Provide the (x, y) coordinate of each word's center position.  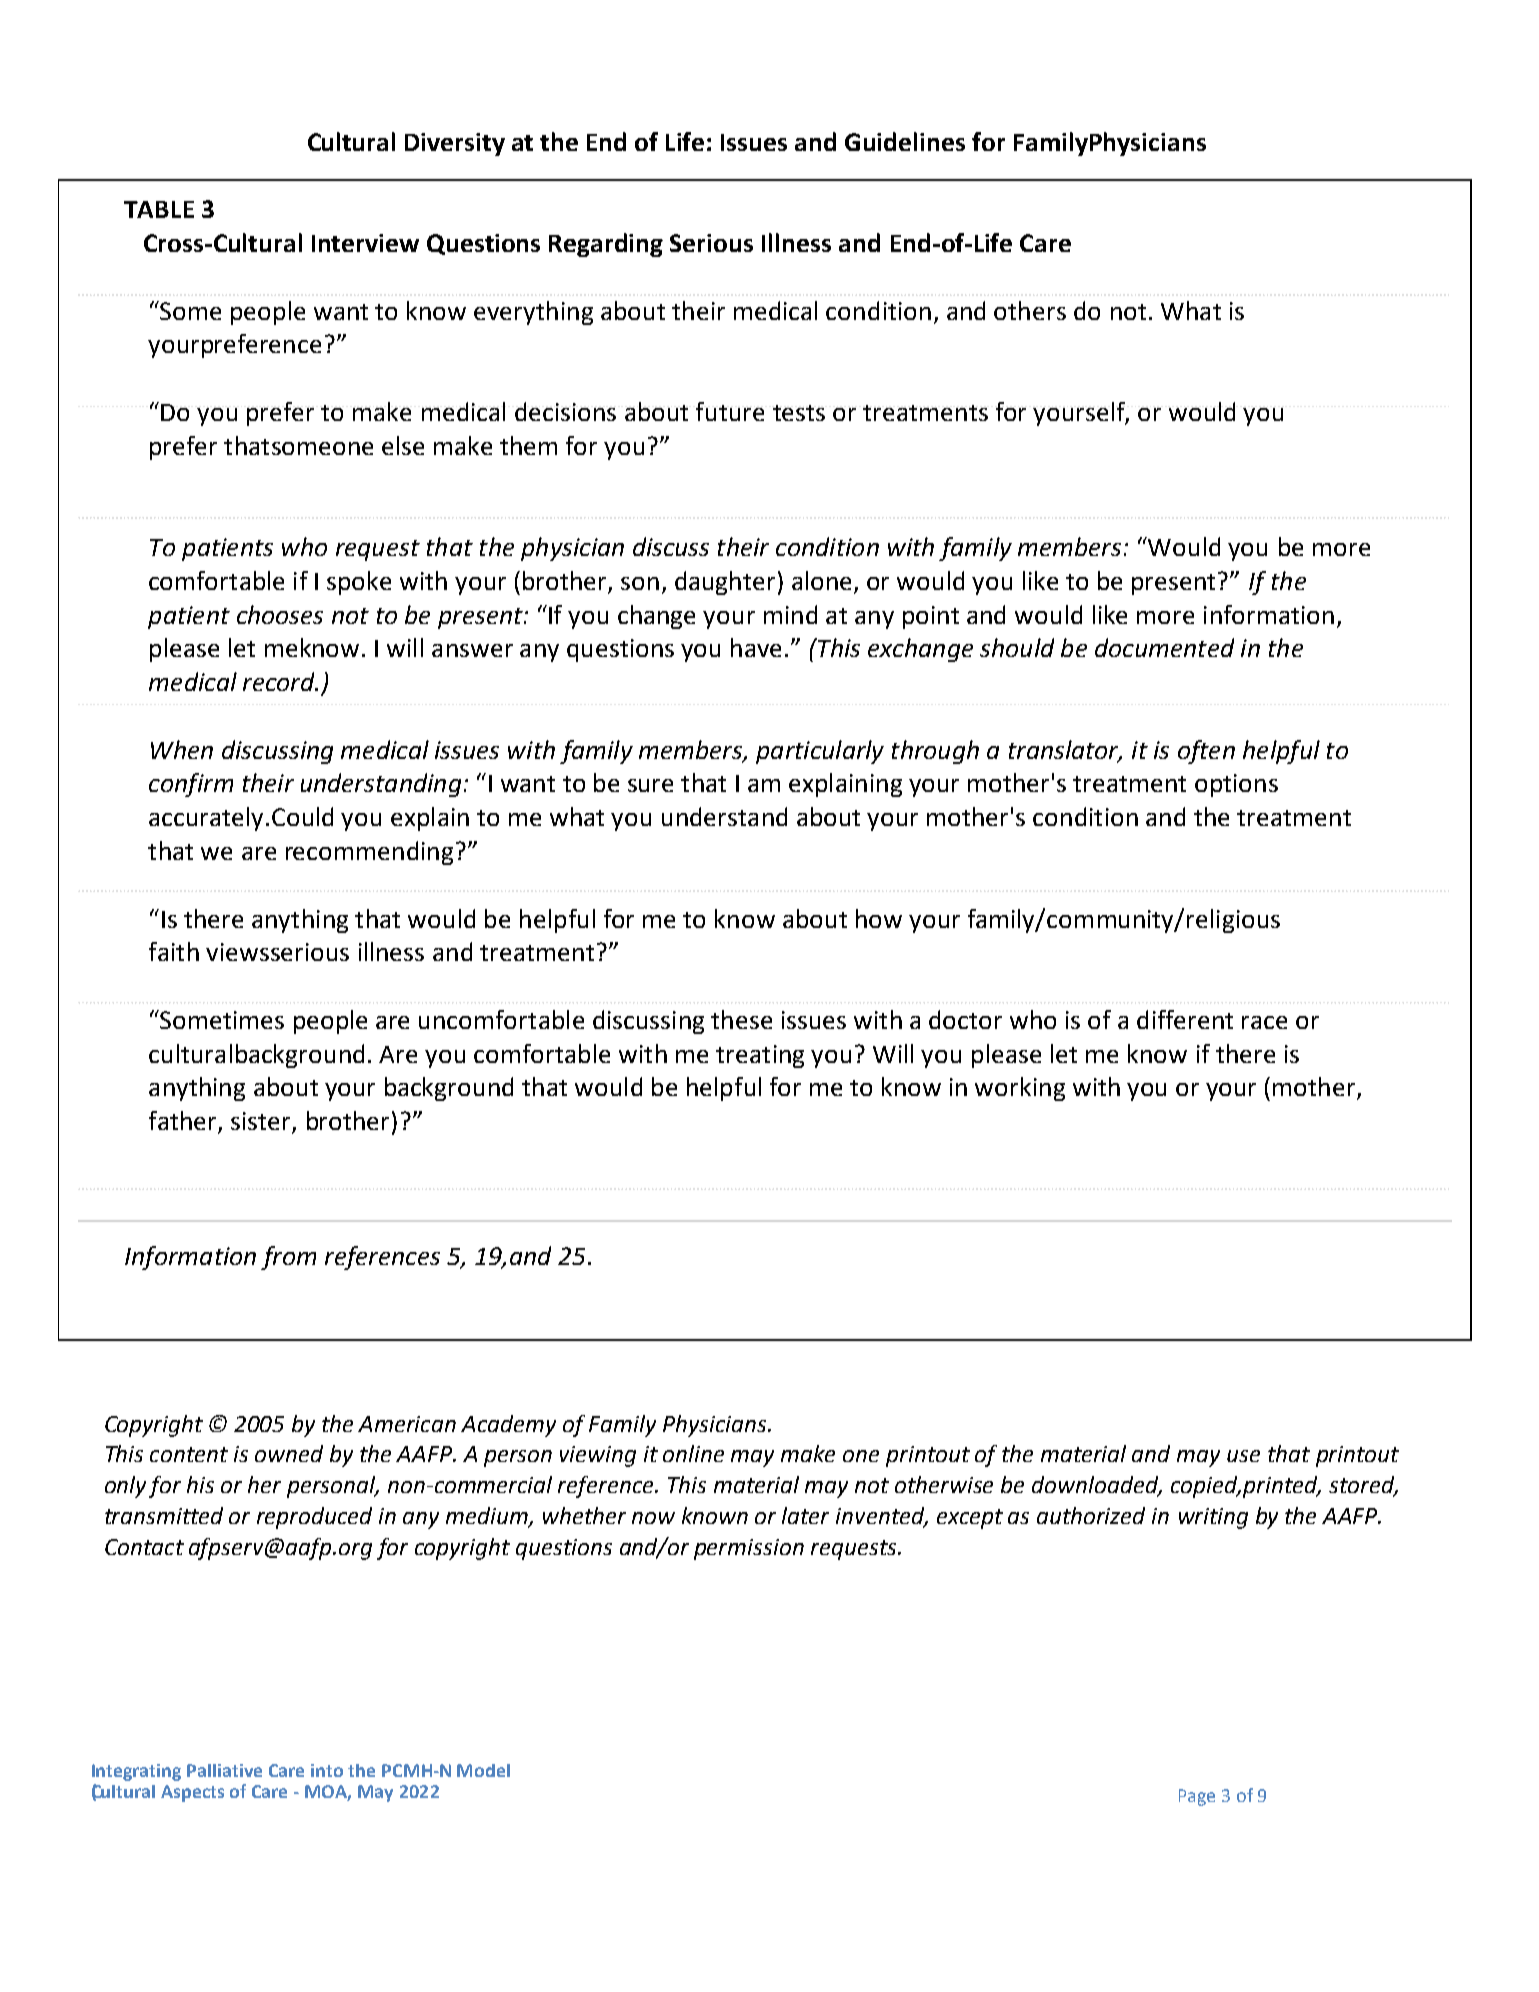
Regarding (606, 245)
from (288, 1258)
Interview (365, 243)
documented (1164, 647)
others (1030, 310)
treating (760, 1056)
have (756, 647)
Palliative (224, 1770)
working (1020, 1089)
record (280, 681)
